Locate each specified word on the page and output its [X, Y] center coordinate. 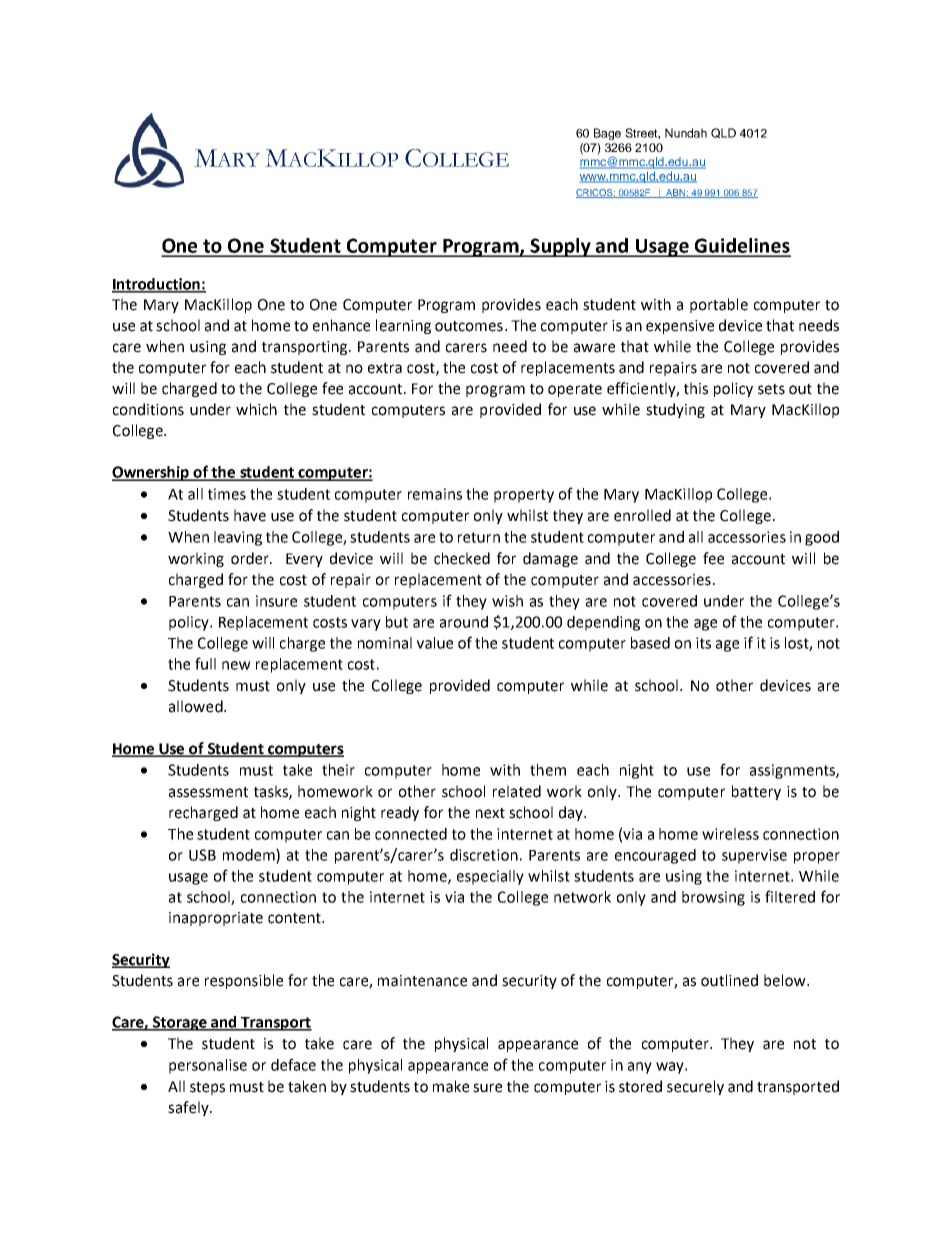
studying [675, 410]
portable [719, 305]
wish [507, 601]
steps [207, 1088]
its [703, 643]
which [256, 409]
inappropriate [216, 919]
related [517, 791]
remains [435, 494]
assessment [208, 792]
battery [756, 792]
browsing [713, 898]
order [251, 558]
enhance [341, 325]
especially [490, 877]
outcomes [469, 326]
